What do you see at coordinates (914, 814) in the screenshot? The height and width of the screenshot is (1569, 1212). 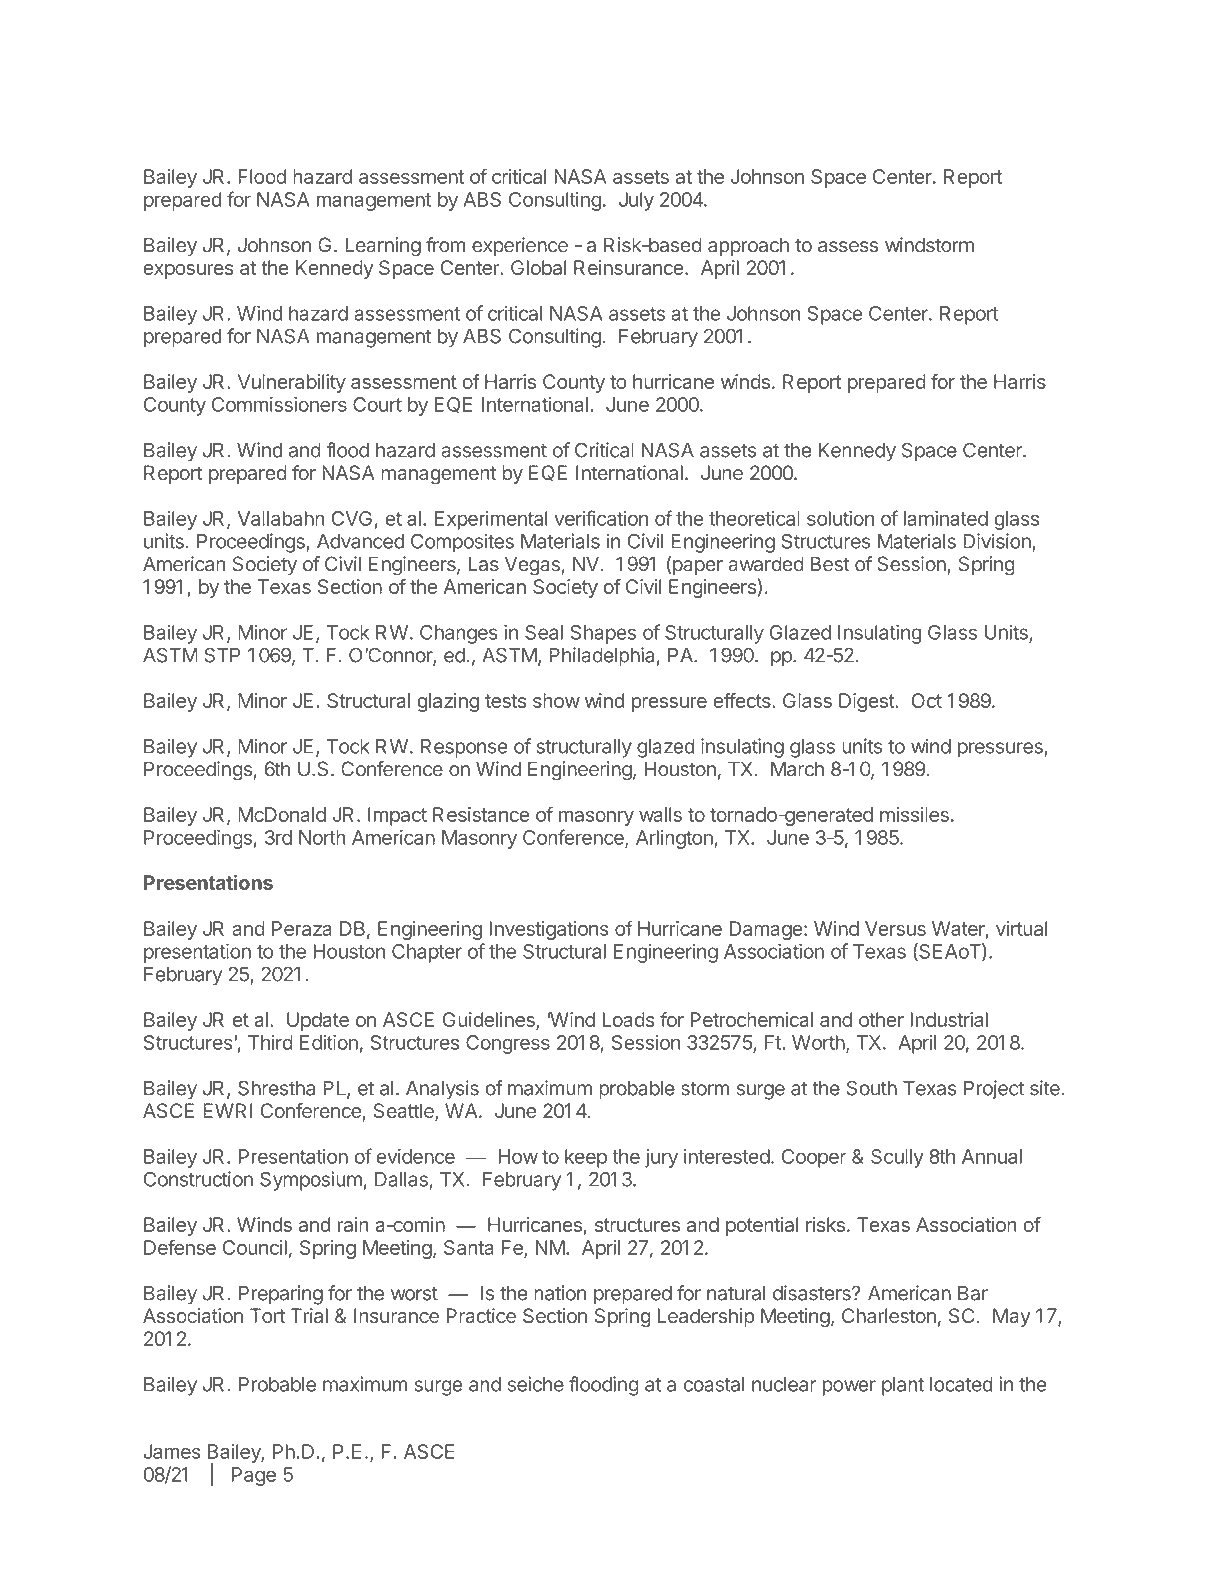 I see `missiles` at bounding box center [914, 814].
